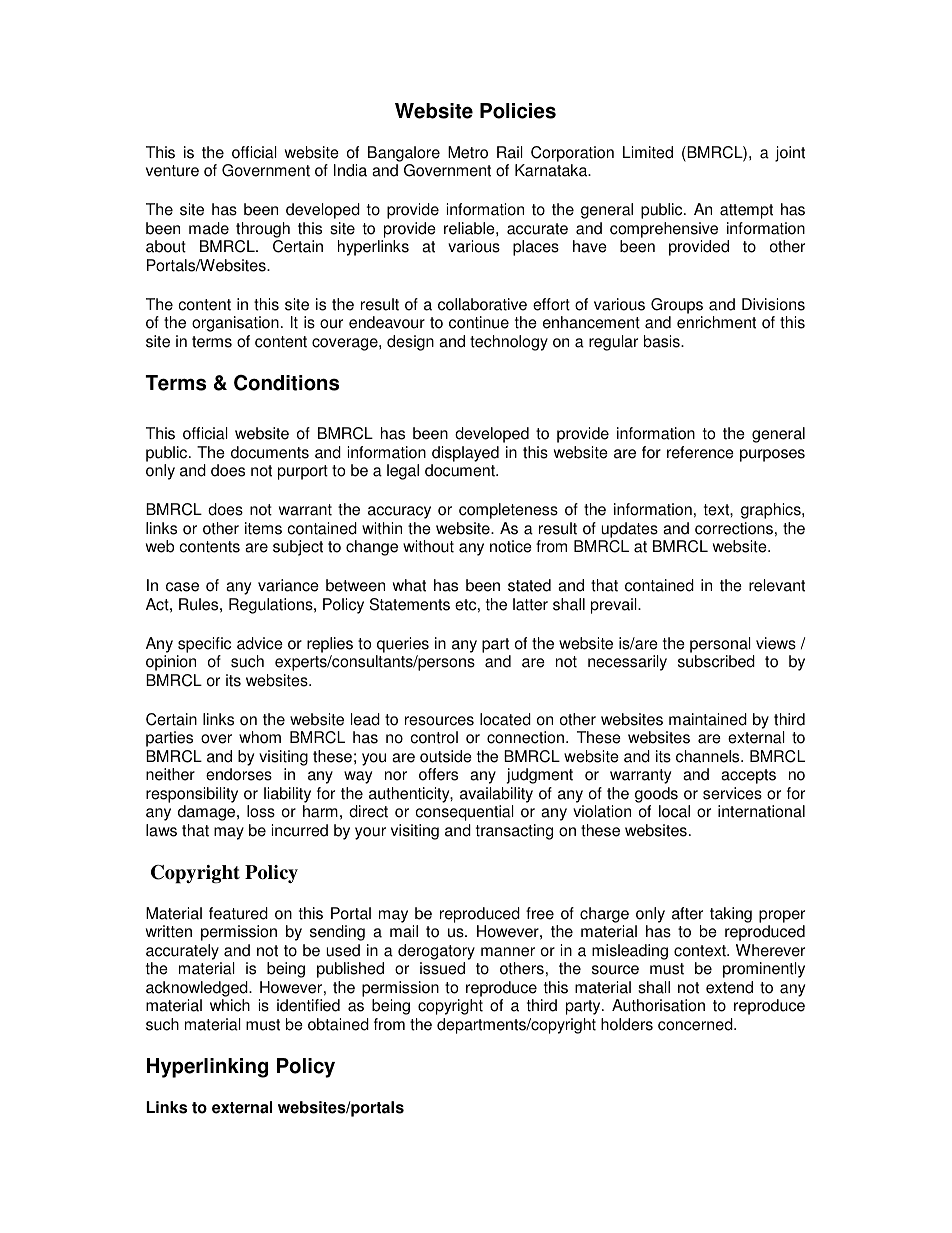 The height and width of the page is (1233, 952). I want to click on technology, so click(509, 343).
